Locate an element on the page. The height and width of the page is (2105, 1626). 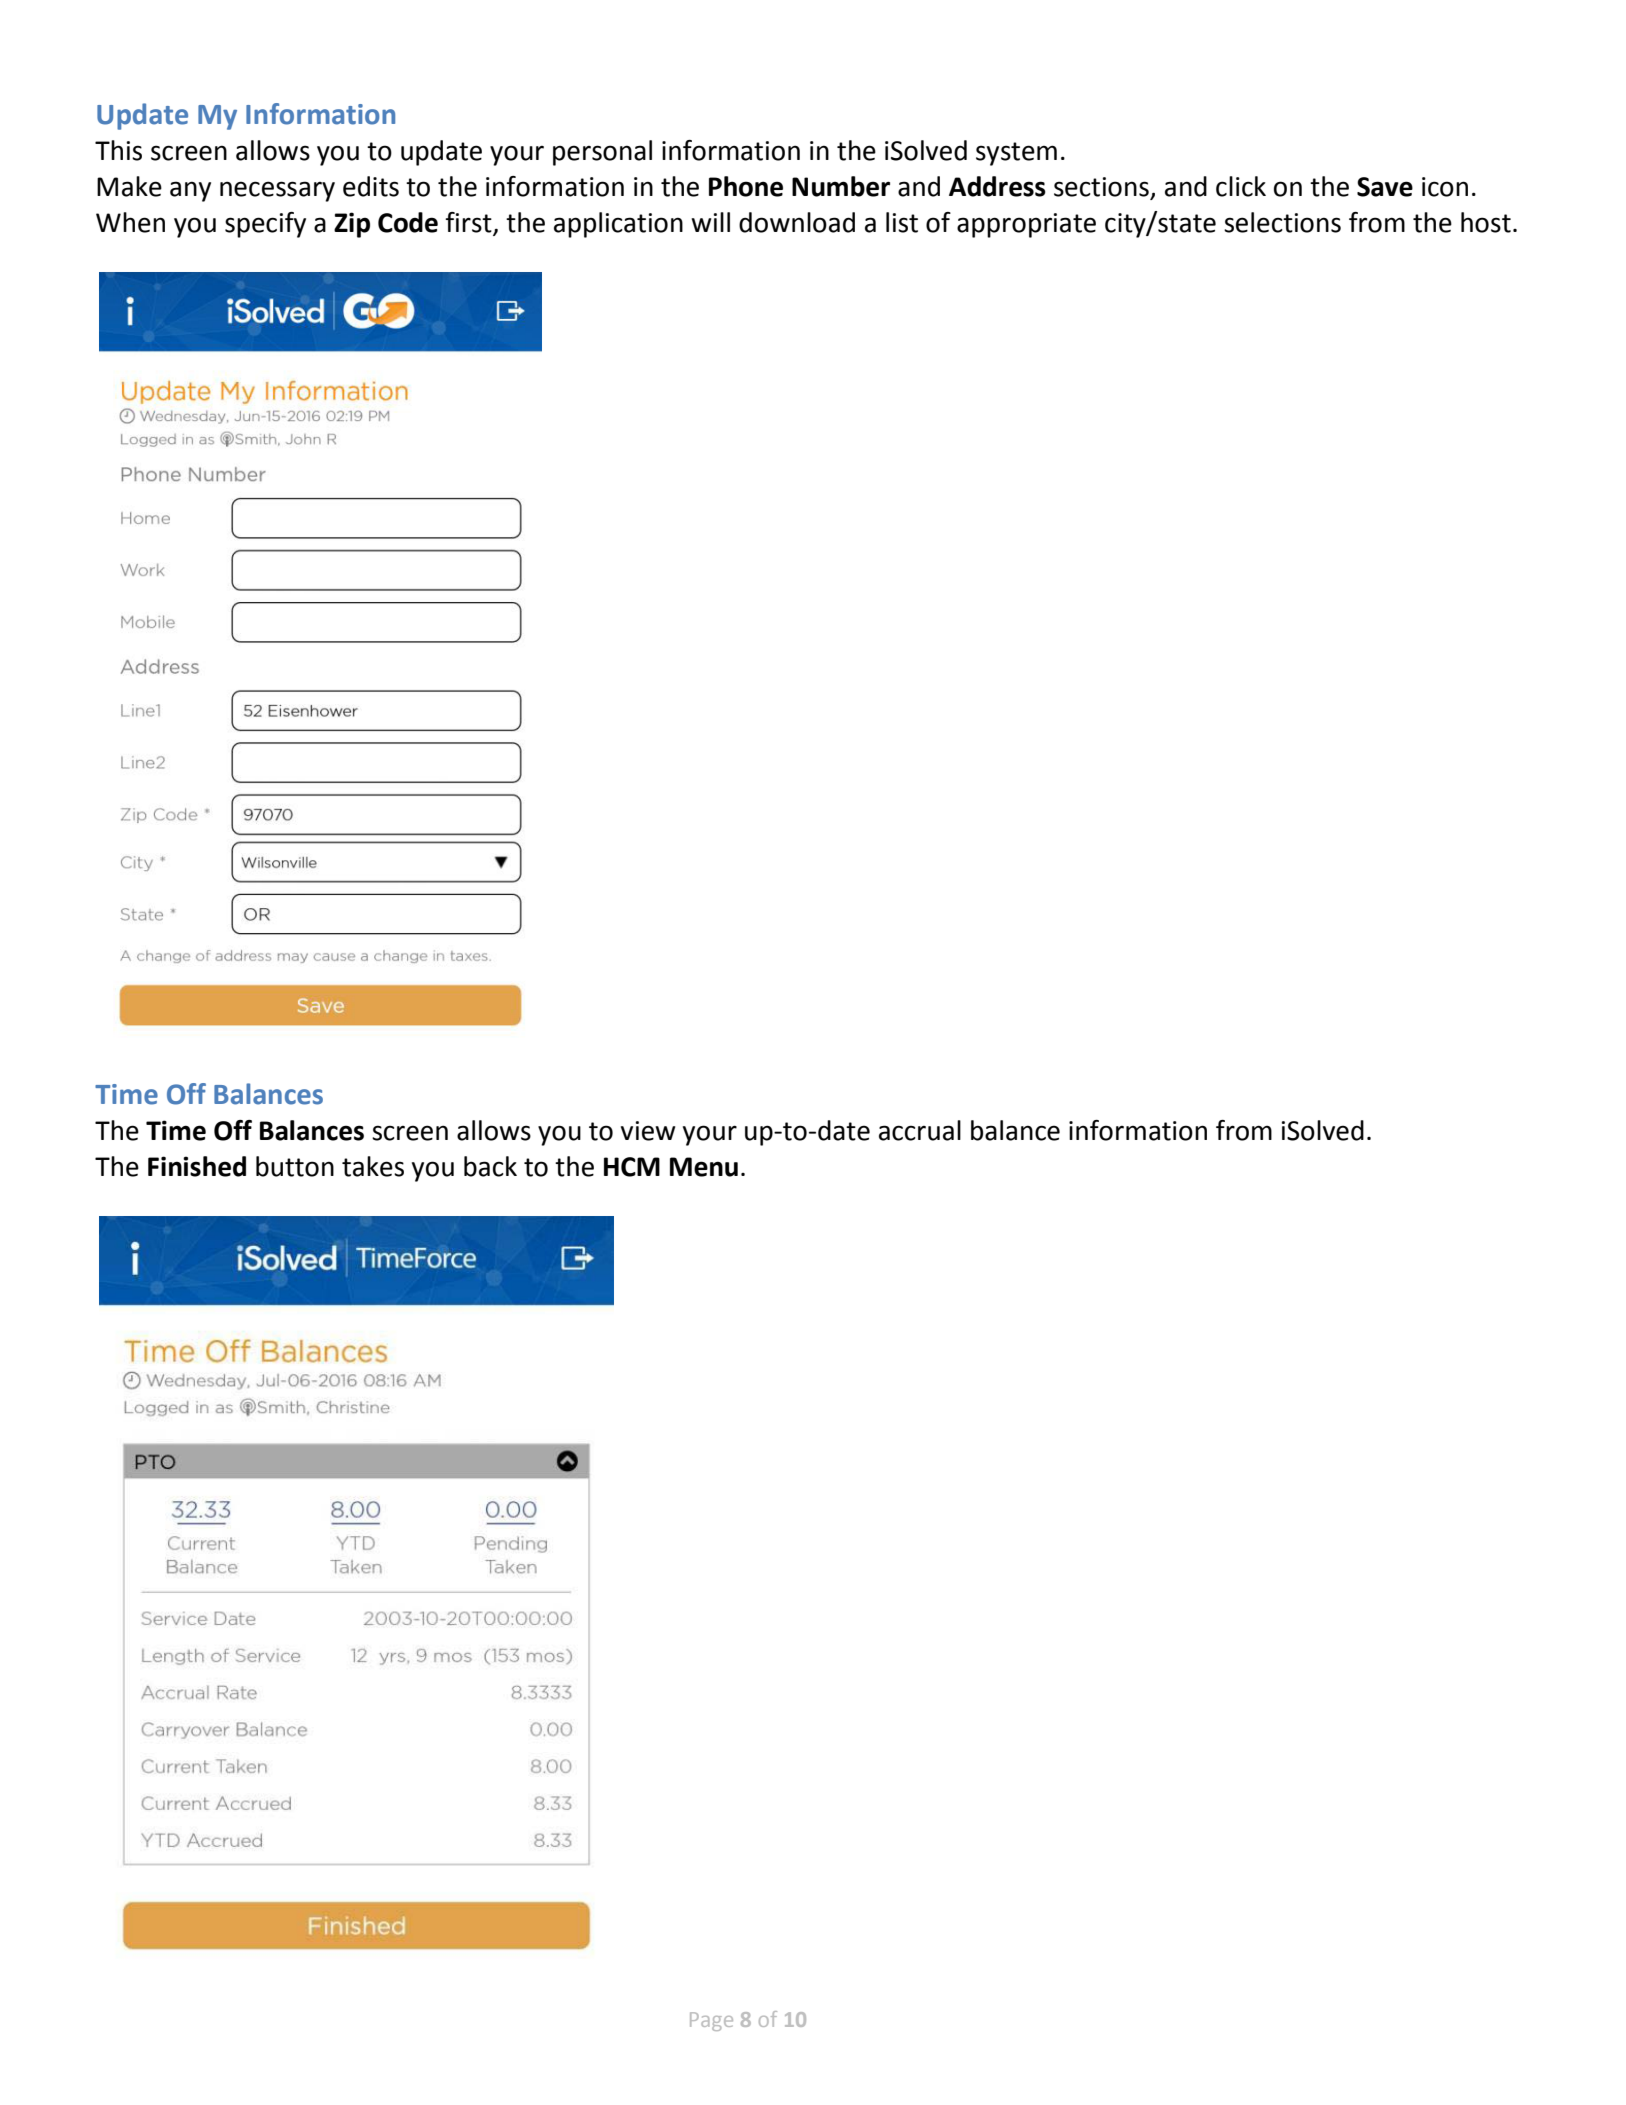
download is located at coordinates (797, 222).
